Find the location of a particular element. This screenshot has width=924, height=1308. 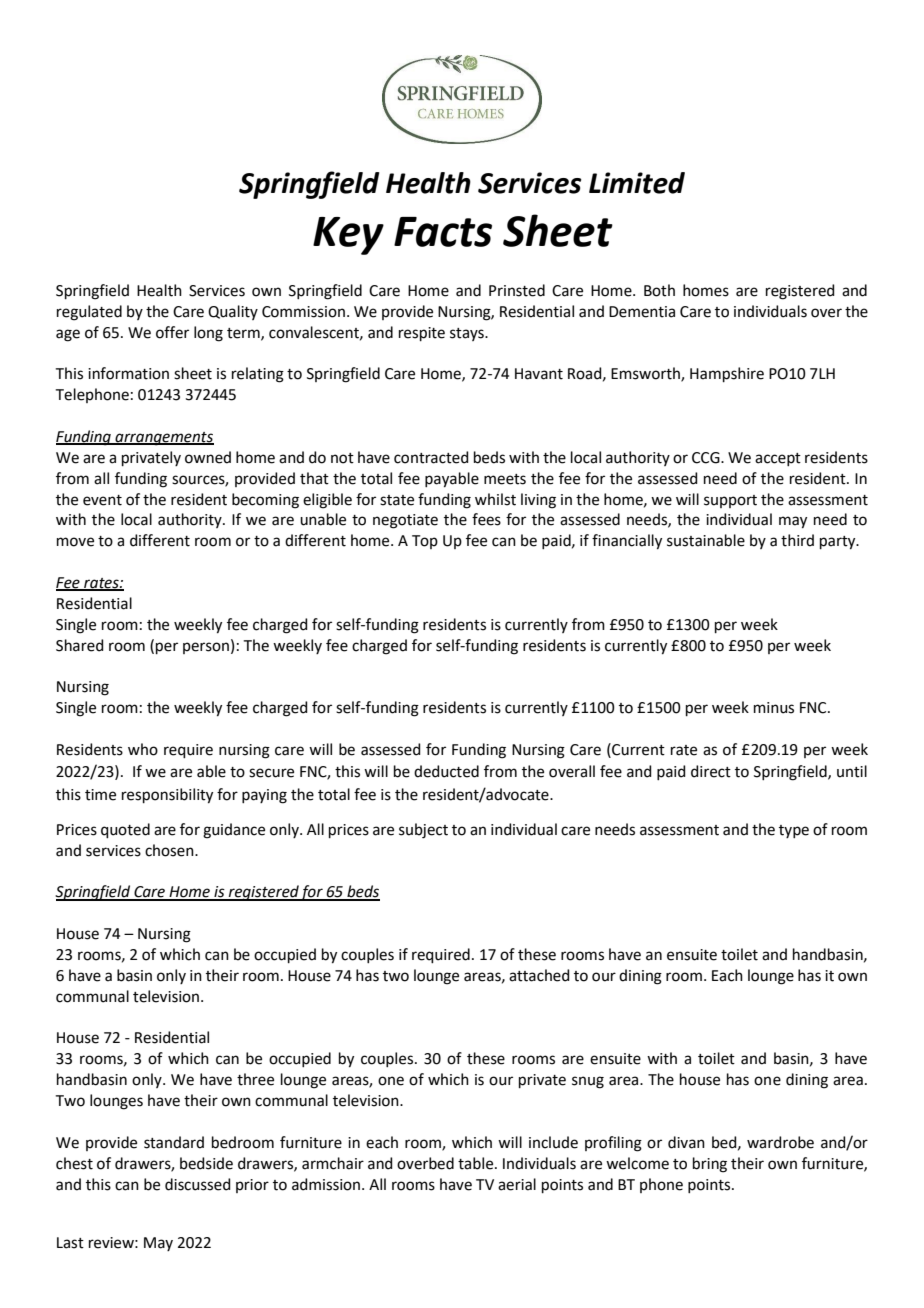

Limited is located at coordinates (637, 183).
